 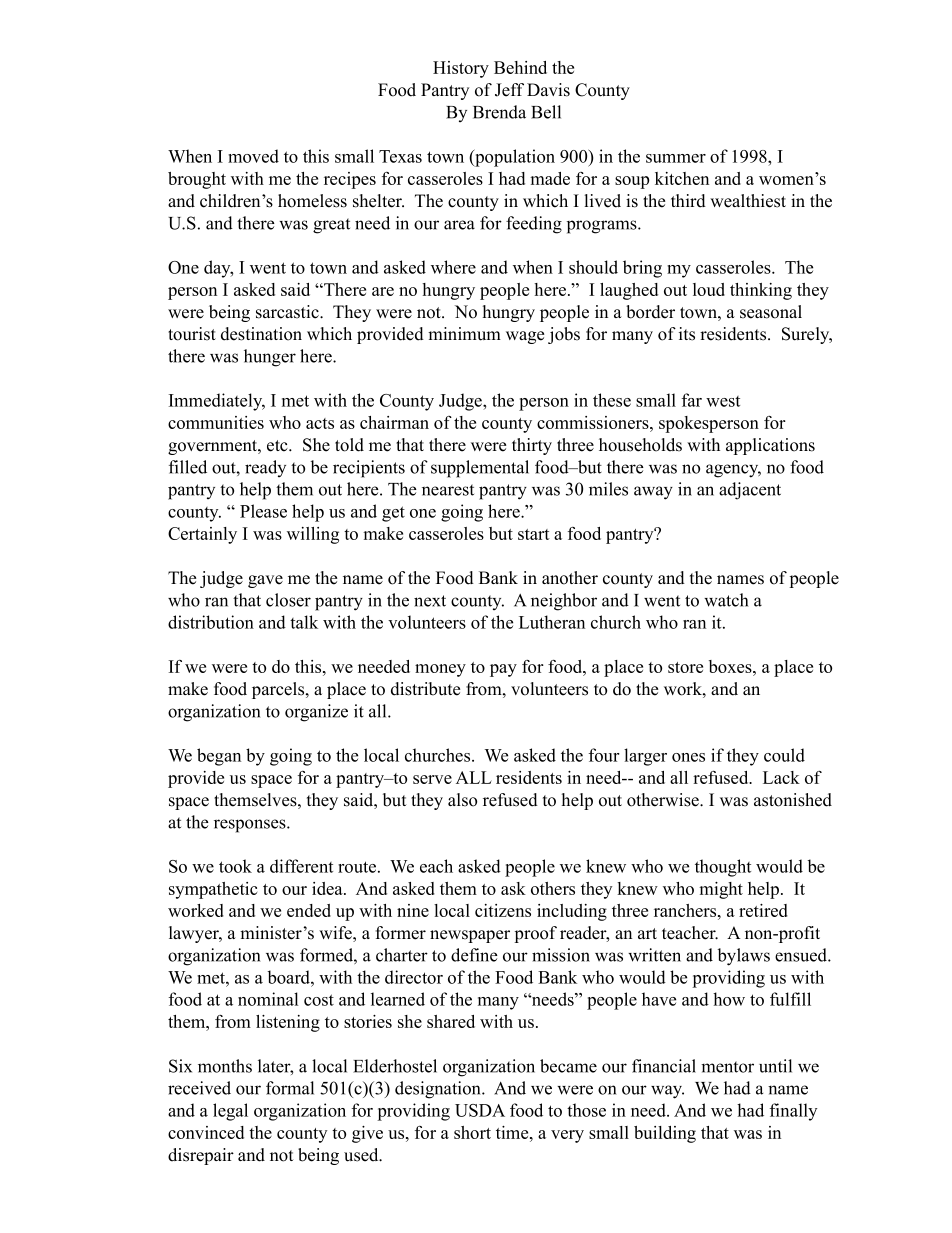 I want to click on Lutheran, so click(x=552, y=622).
